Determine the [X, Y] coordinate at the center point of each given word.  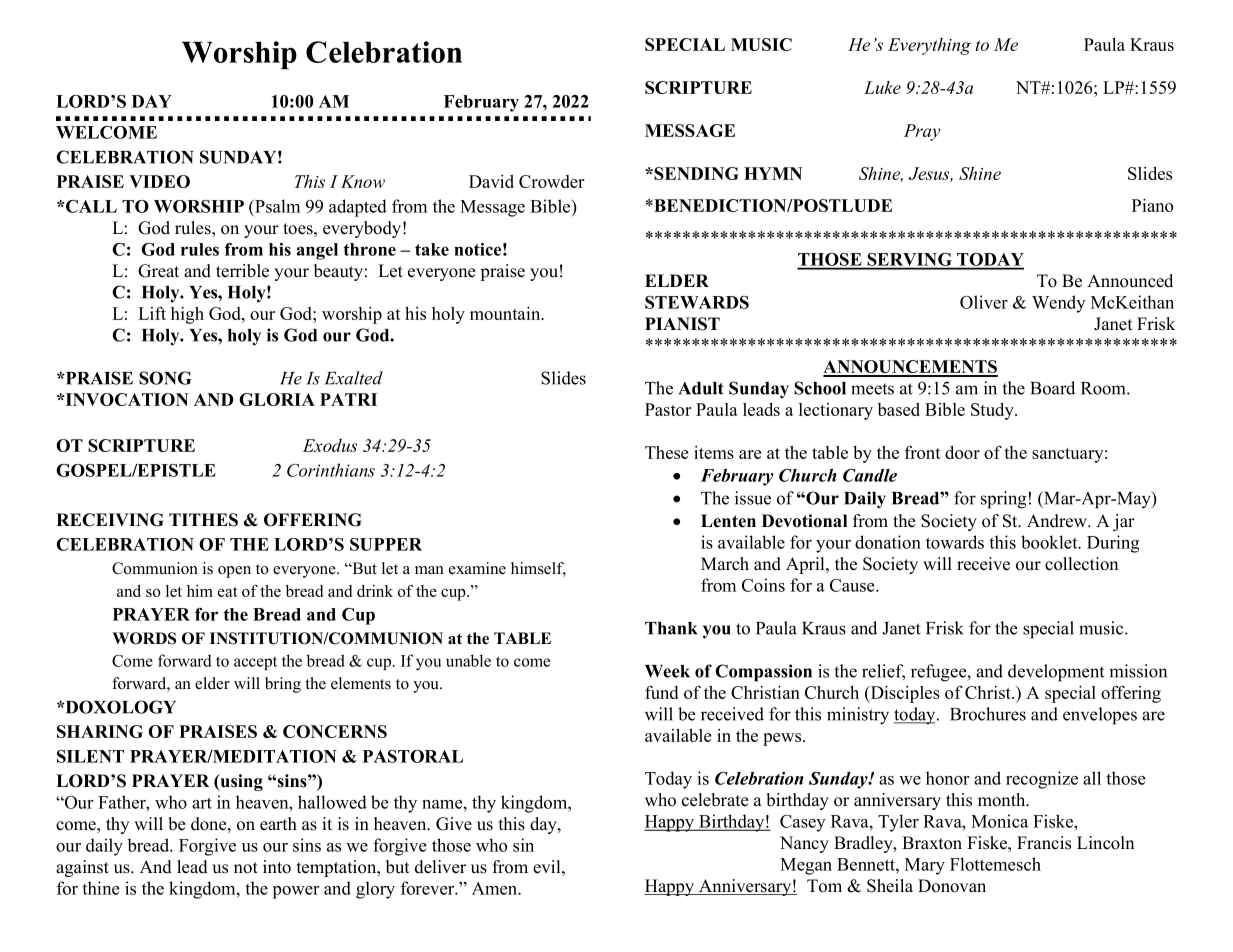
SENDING [695, 173]
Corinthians [331, 470]
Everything [929, 46]
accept [255, 663]
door [962, 452]
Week [667, 671]
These [666, 452]
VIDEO [159, 181]
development [1056, 673]
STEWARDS [697, 302]
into [277, 867]
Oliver [984, 302]
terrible [242, 271]
